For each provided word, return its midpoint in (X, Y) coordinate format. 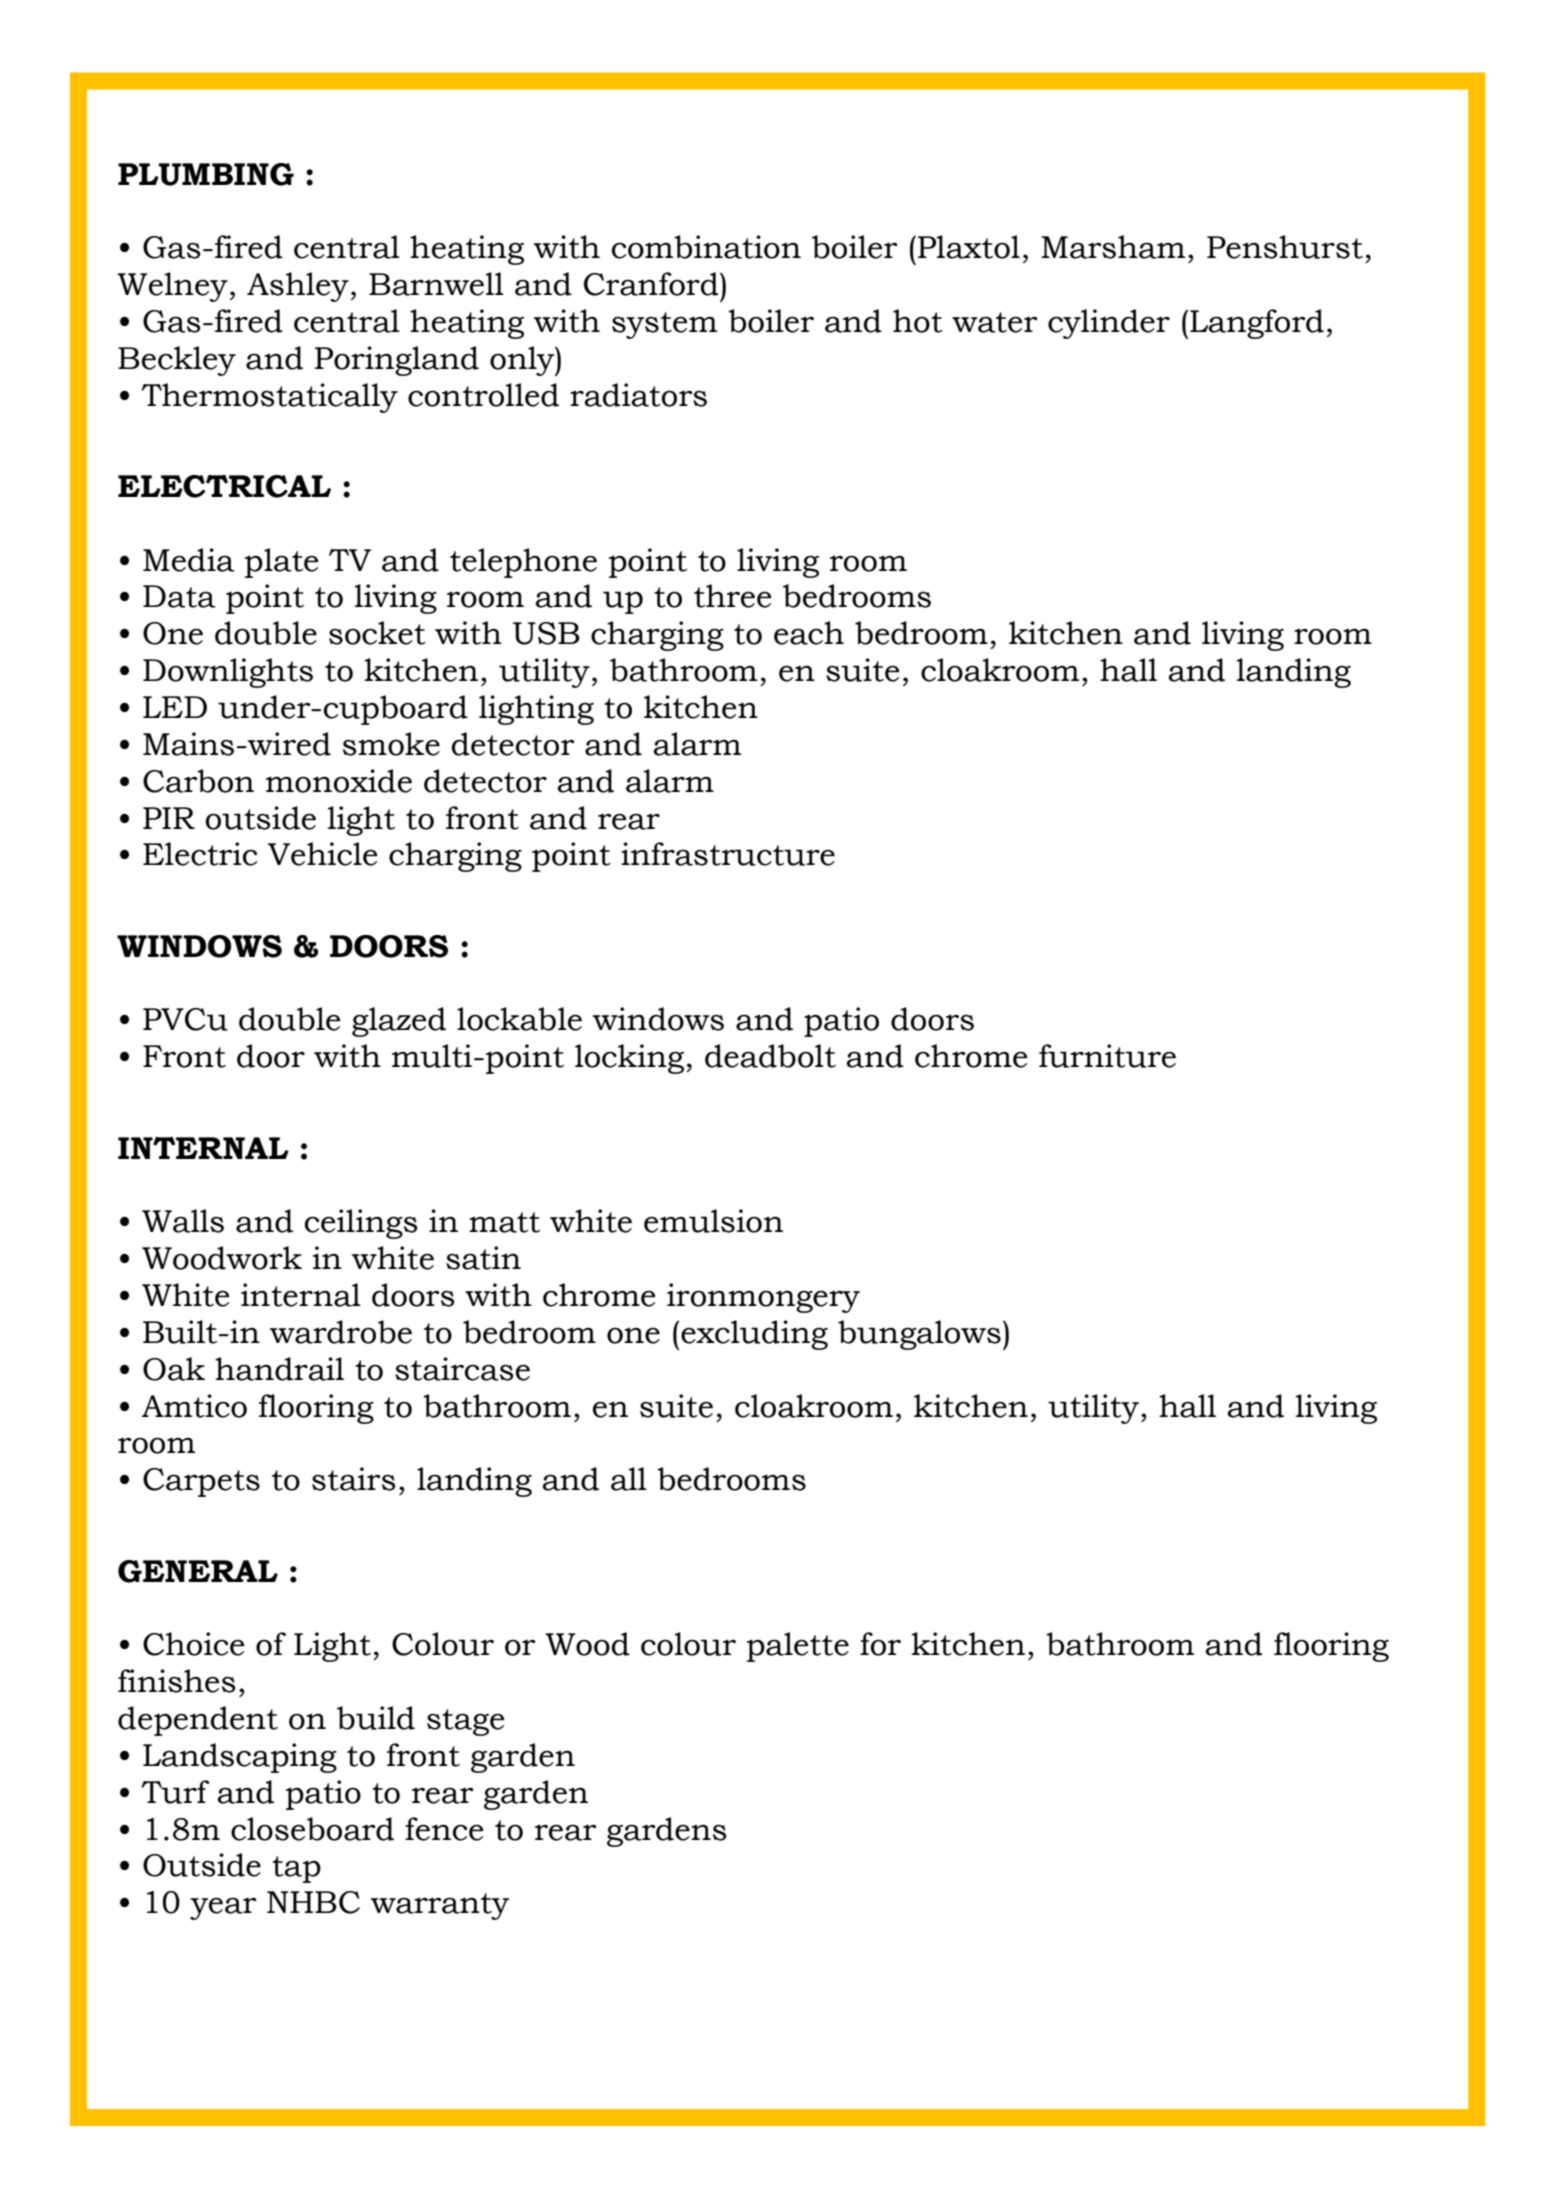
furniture (1107, 1056)
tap (296, 1869)
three (732, 596)
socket (377, 633)
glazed (399, 1022)
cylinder (1109, 324)
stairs (354, 1479)
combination (706, 247)
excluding (754, 1335)
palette (798, 1647)
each (809, 633)
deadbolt (770, 1056)
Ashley (298, 287)
